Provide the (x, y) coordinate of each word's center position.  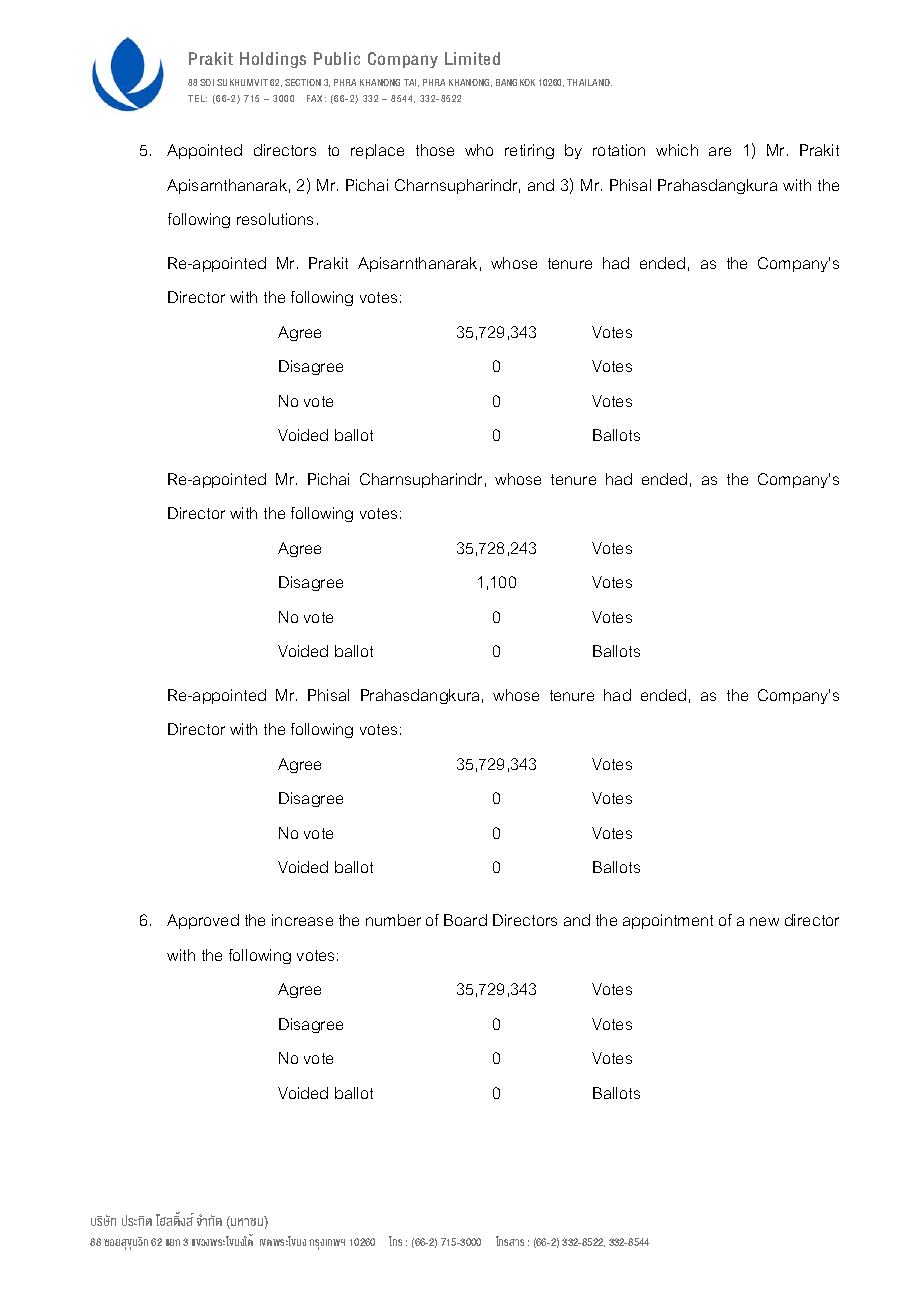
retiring (529, 151)
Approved (203, 921)
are (720, 151)
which (677, 150)
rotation (619, 150)
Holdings (273, 60)
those (435, 150)
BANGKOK (515, 82)
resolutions (275, 219)
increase (302, 920)
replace (377, 151)
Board (465, 920)
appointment (668, 921)
